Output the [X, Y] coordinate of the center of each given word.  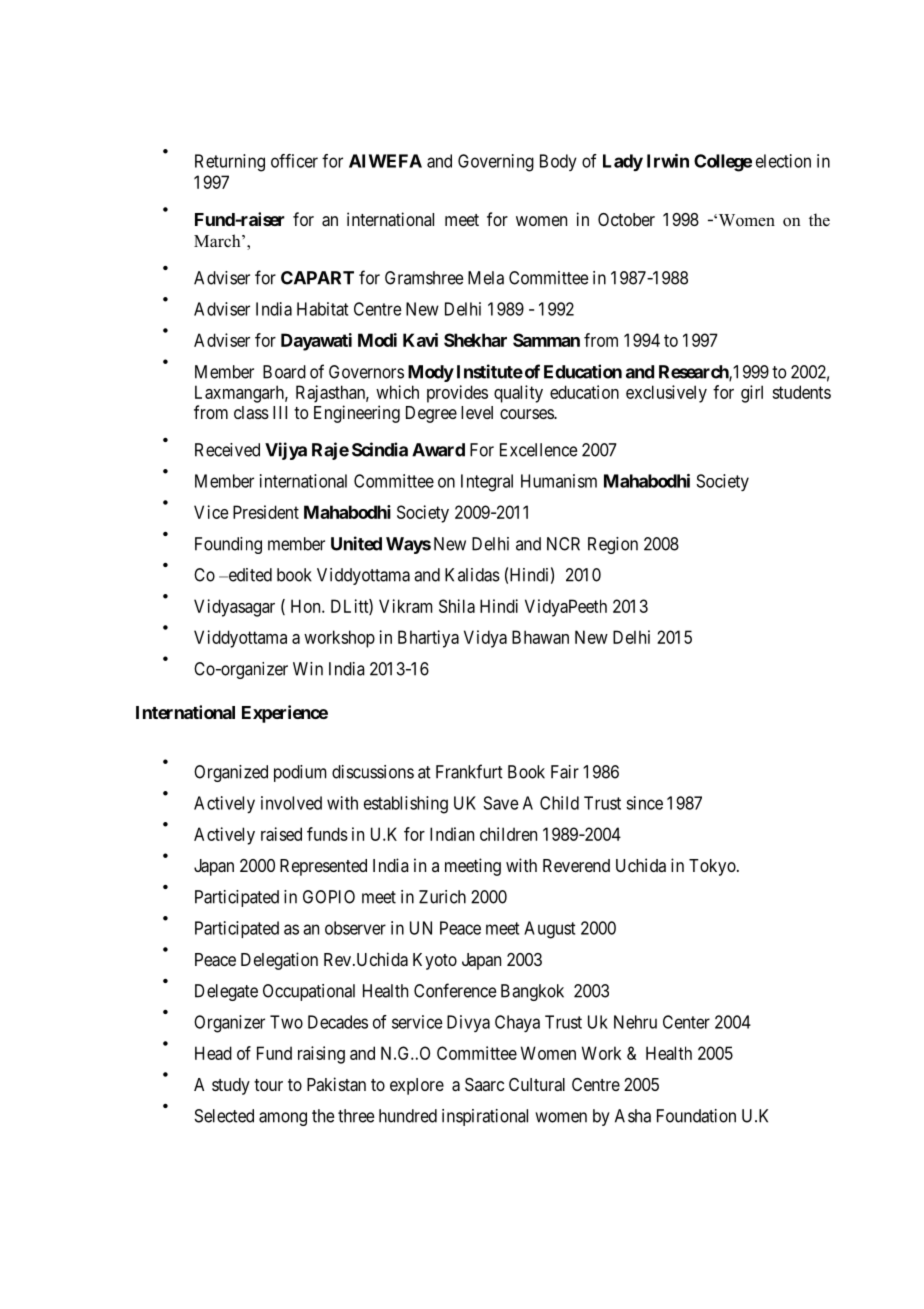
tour [268, 1085]
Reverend [576, 865]
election [783, 161]
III [280, 412]
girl [752, 394]
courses [527, 414]
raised [281, 834]
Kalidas [472, 575]
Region [613, 545]
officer [294, 161]
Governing [496, 163]
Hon [307, 606]
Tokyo [713, 867]
